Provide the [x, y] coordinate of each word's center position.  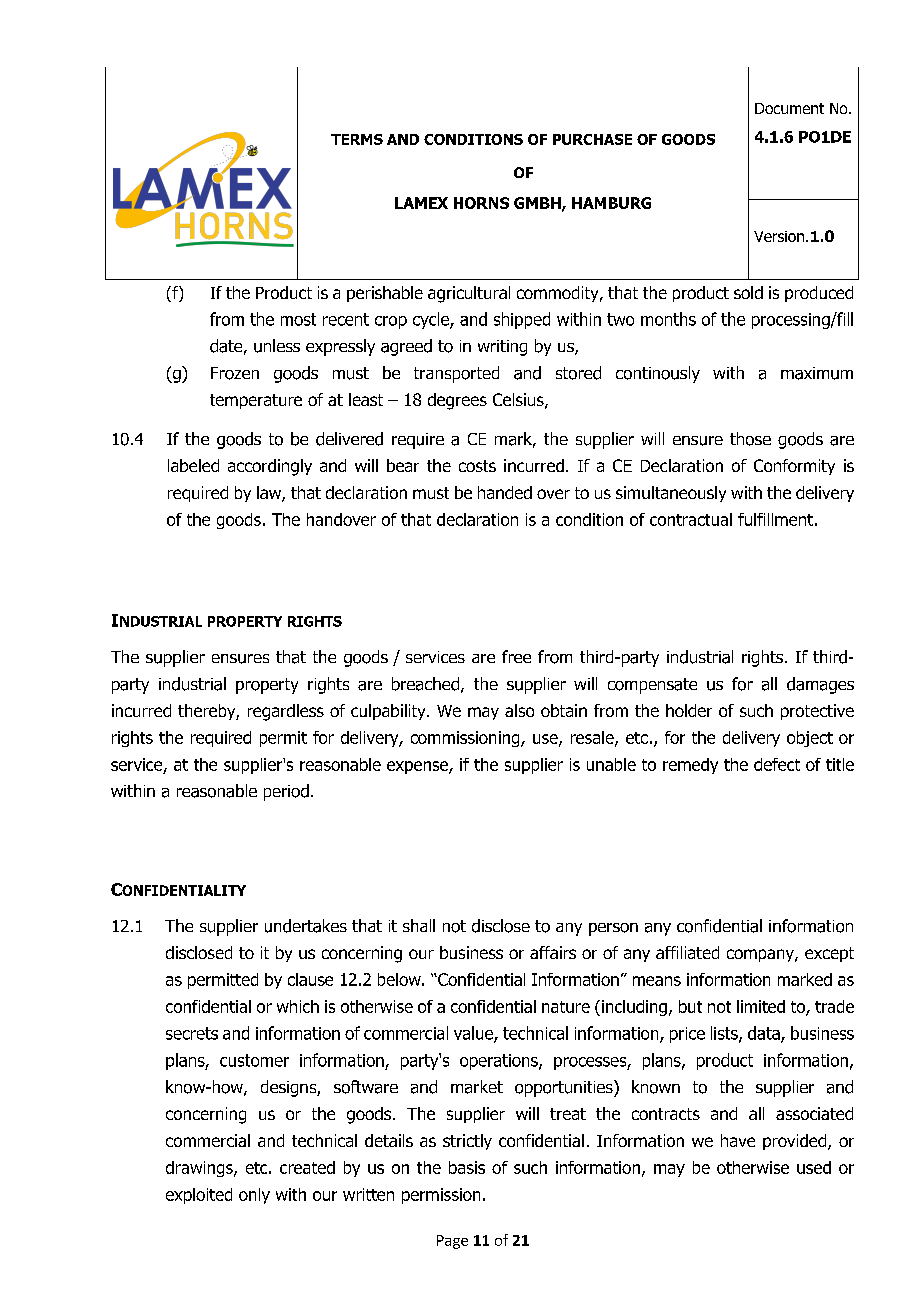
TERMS [357, 139]
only [254, 1196]
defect [777, 764]
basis [467, 1167]
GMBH [538, 204]
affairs [553, 952]
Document [789, 108]
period [286, 792]
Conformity [794, 467]
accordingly [270, 467]
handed [505, 492]
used [814, 1167]
